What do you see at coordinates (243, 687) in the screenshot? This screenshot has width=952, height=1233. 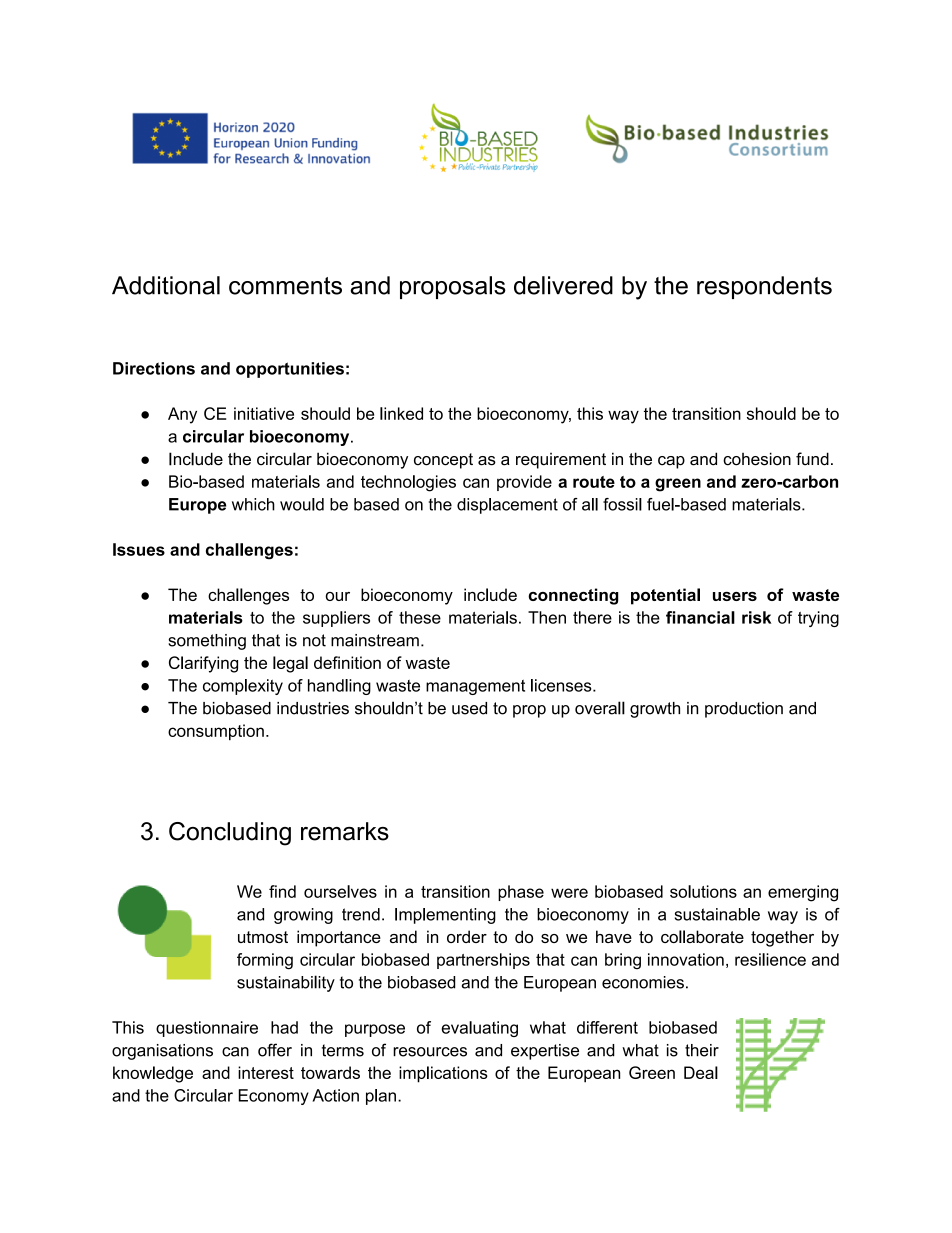 I see `complexity` at bounding box center [243, 687].
